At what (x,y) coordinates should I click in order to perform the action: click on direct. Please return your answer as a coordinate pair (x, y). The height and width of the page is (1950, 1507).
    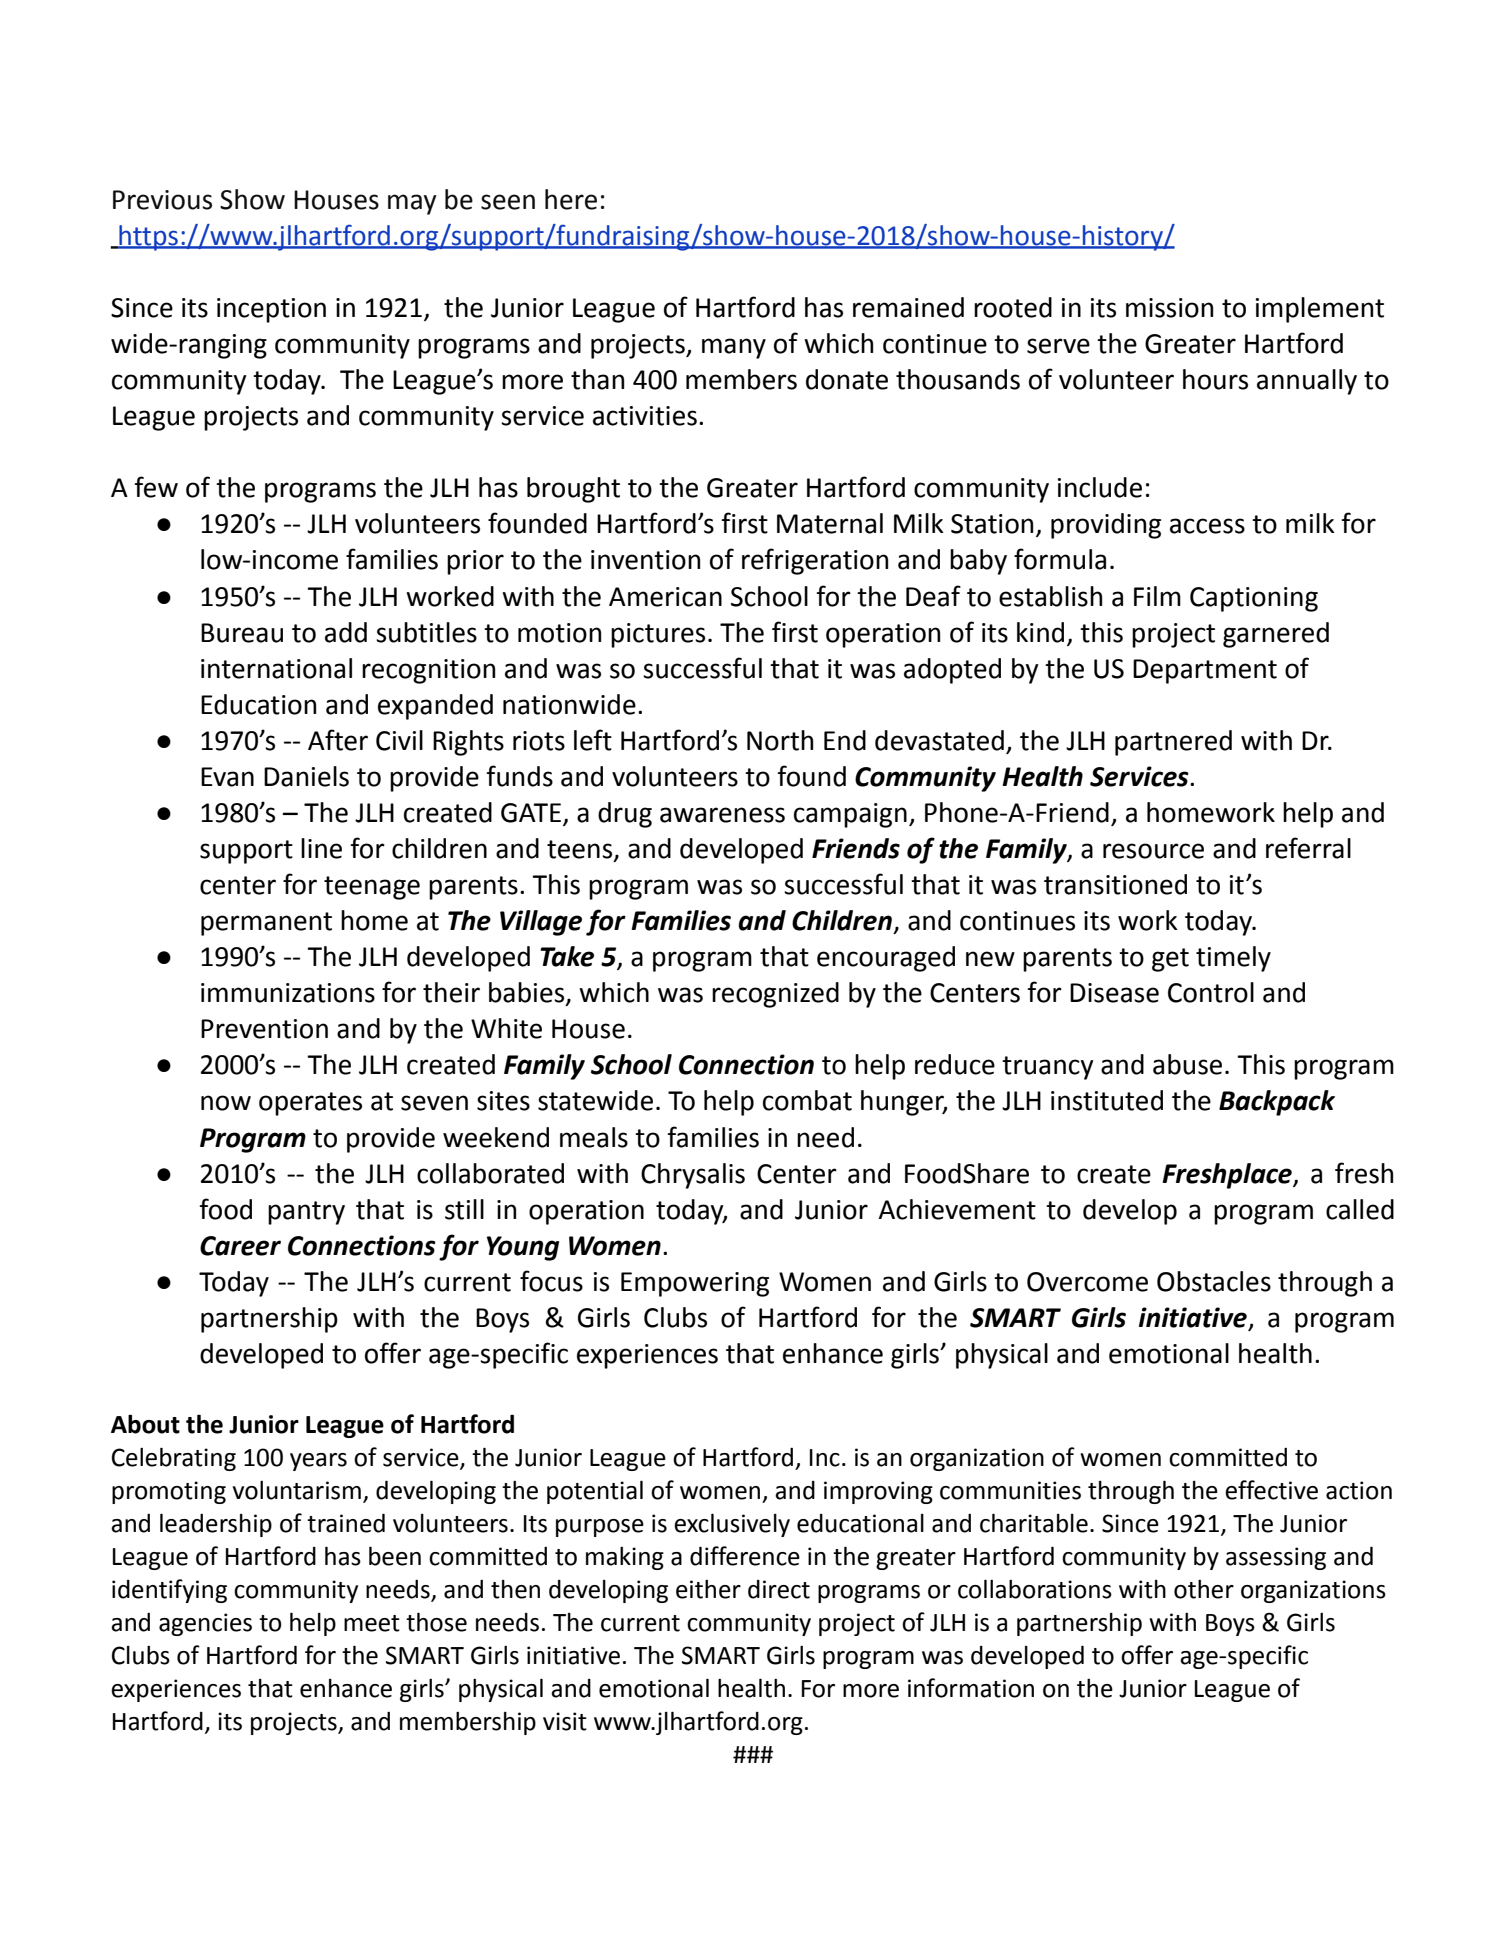
    Looking at the image, I should click on (779, 1589).
